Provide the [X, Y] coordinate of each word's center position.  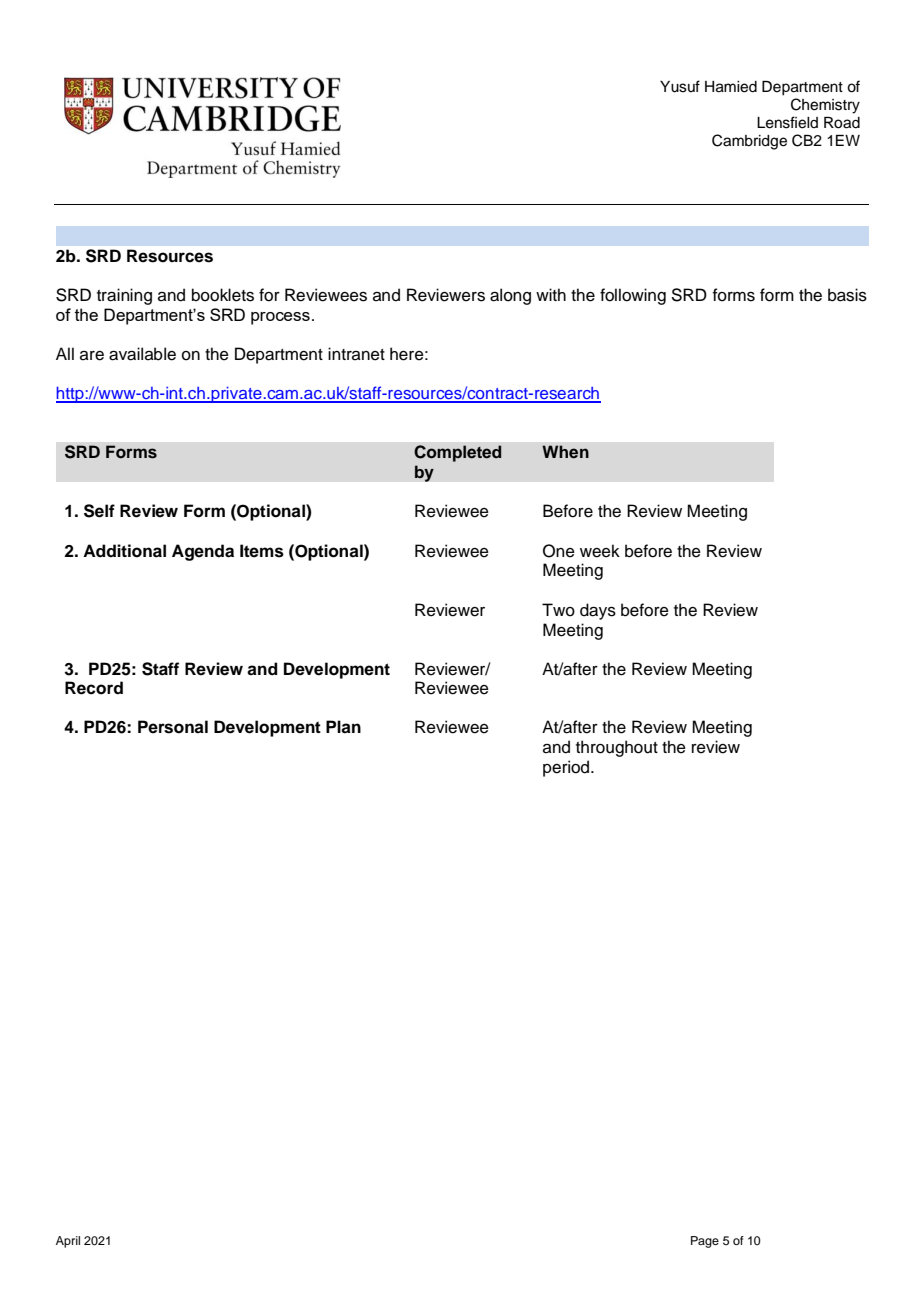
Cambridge [749, 142]
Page [705, 1242]
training [124, 296]
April [68, 1242]
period [567, 768]
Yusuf [680, 86]
